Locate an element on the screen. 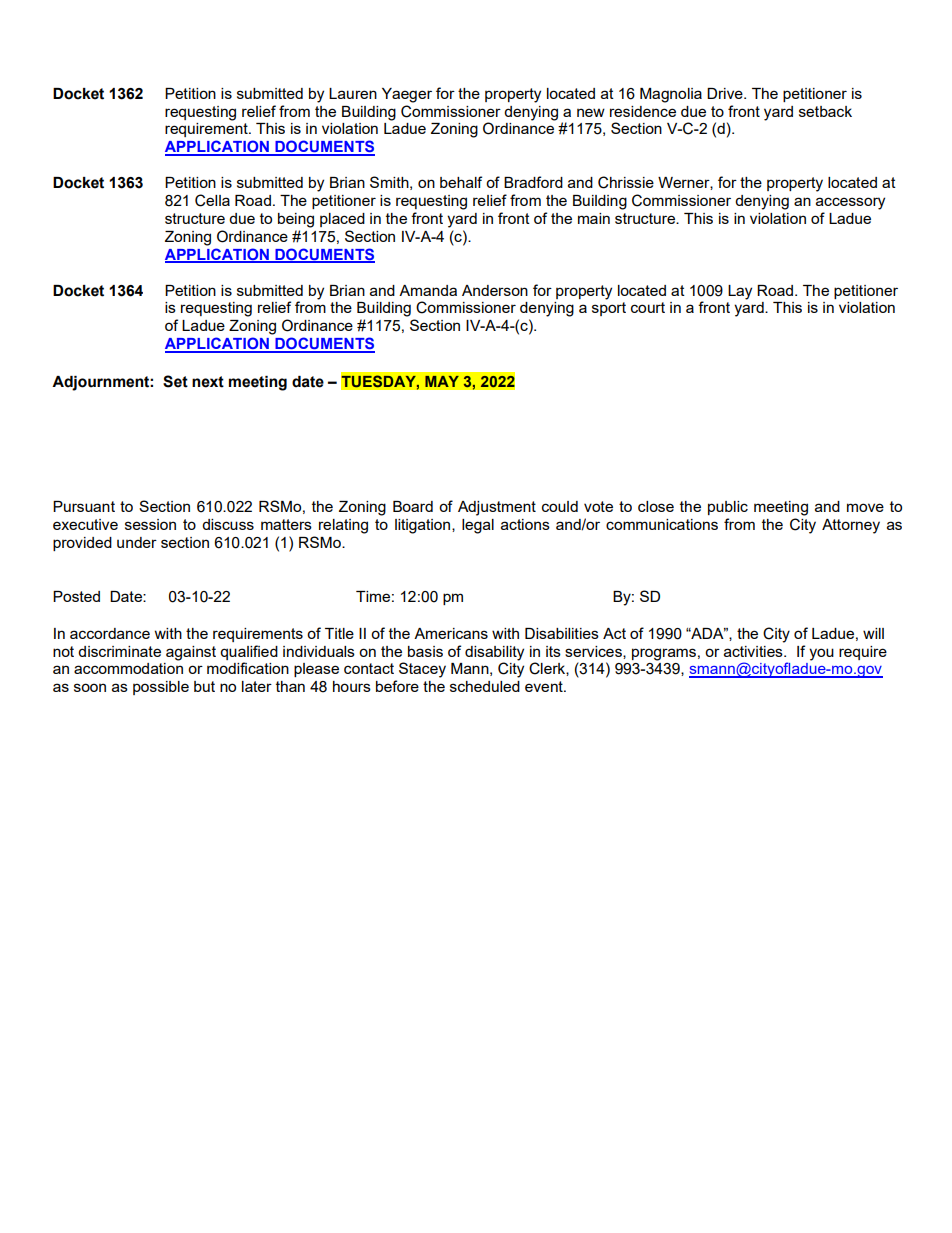 Image resolution: width=952 pixels, height=1233 pixels. accommodation is located at coordinates (128, 668).
